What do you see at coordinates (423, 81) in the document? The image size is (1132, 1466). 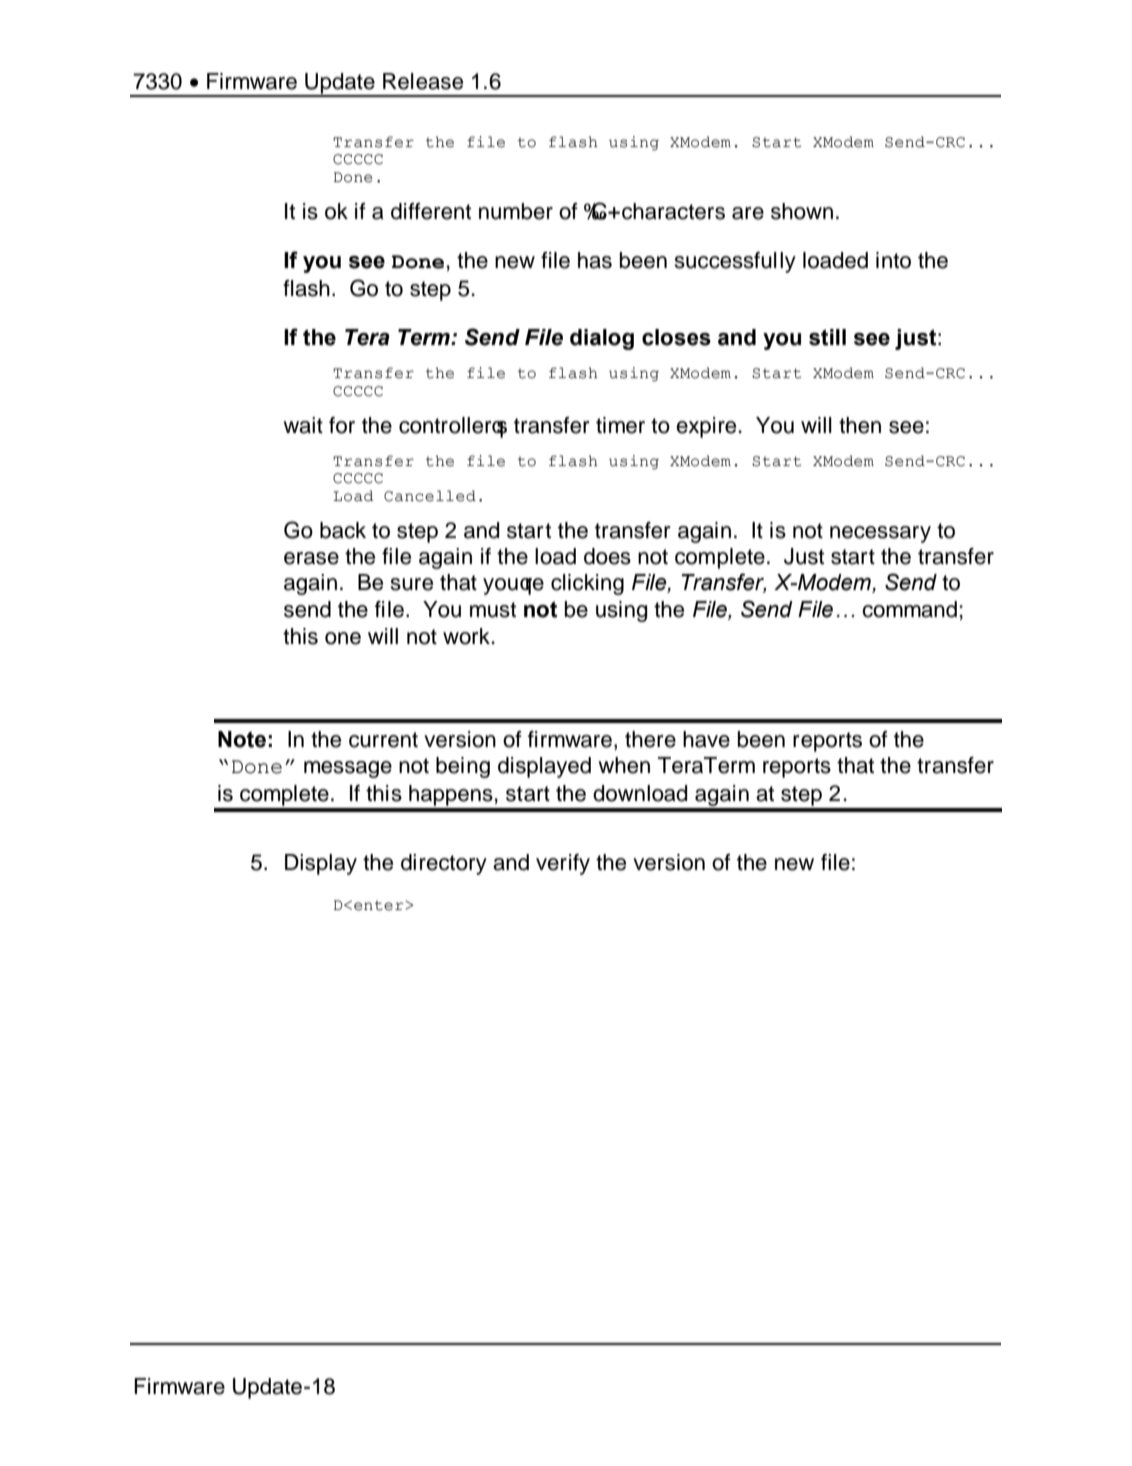 I see `Release` at bounding box center [423, 81].
